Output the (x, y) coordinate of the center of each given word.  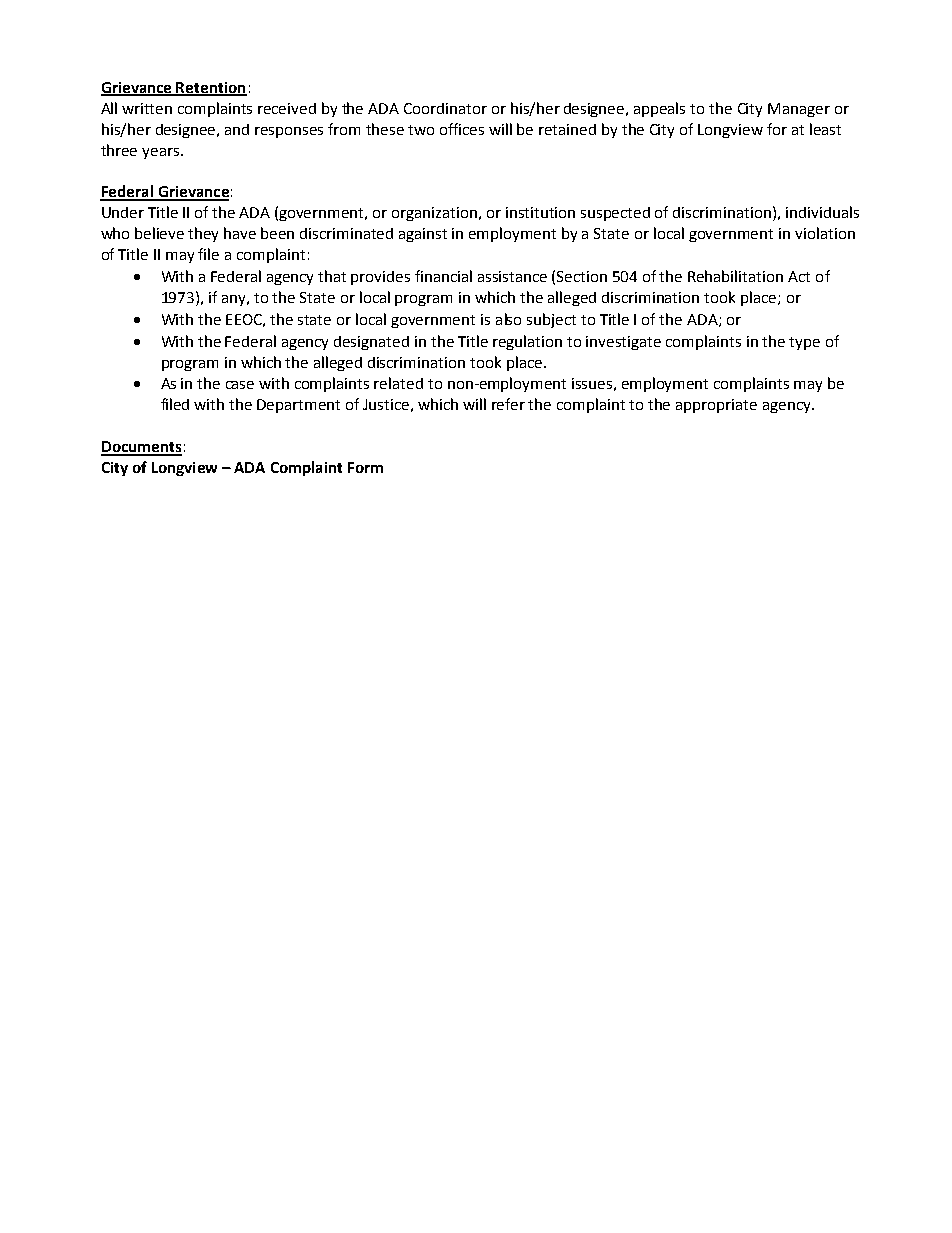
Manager (799, 110)
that (332, 276)
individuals (822, 212)
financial (443, 276)
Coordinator (445, 108)
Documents (141, 448)
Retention (211, 89)
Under (123, 212)
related (398, 383)
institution (540, 212)
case (240, 385)
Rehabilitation (735, 276)
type (804, 343)
